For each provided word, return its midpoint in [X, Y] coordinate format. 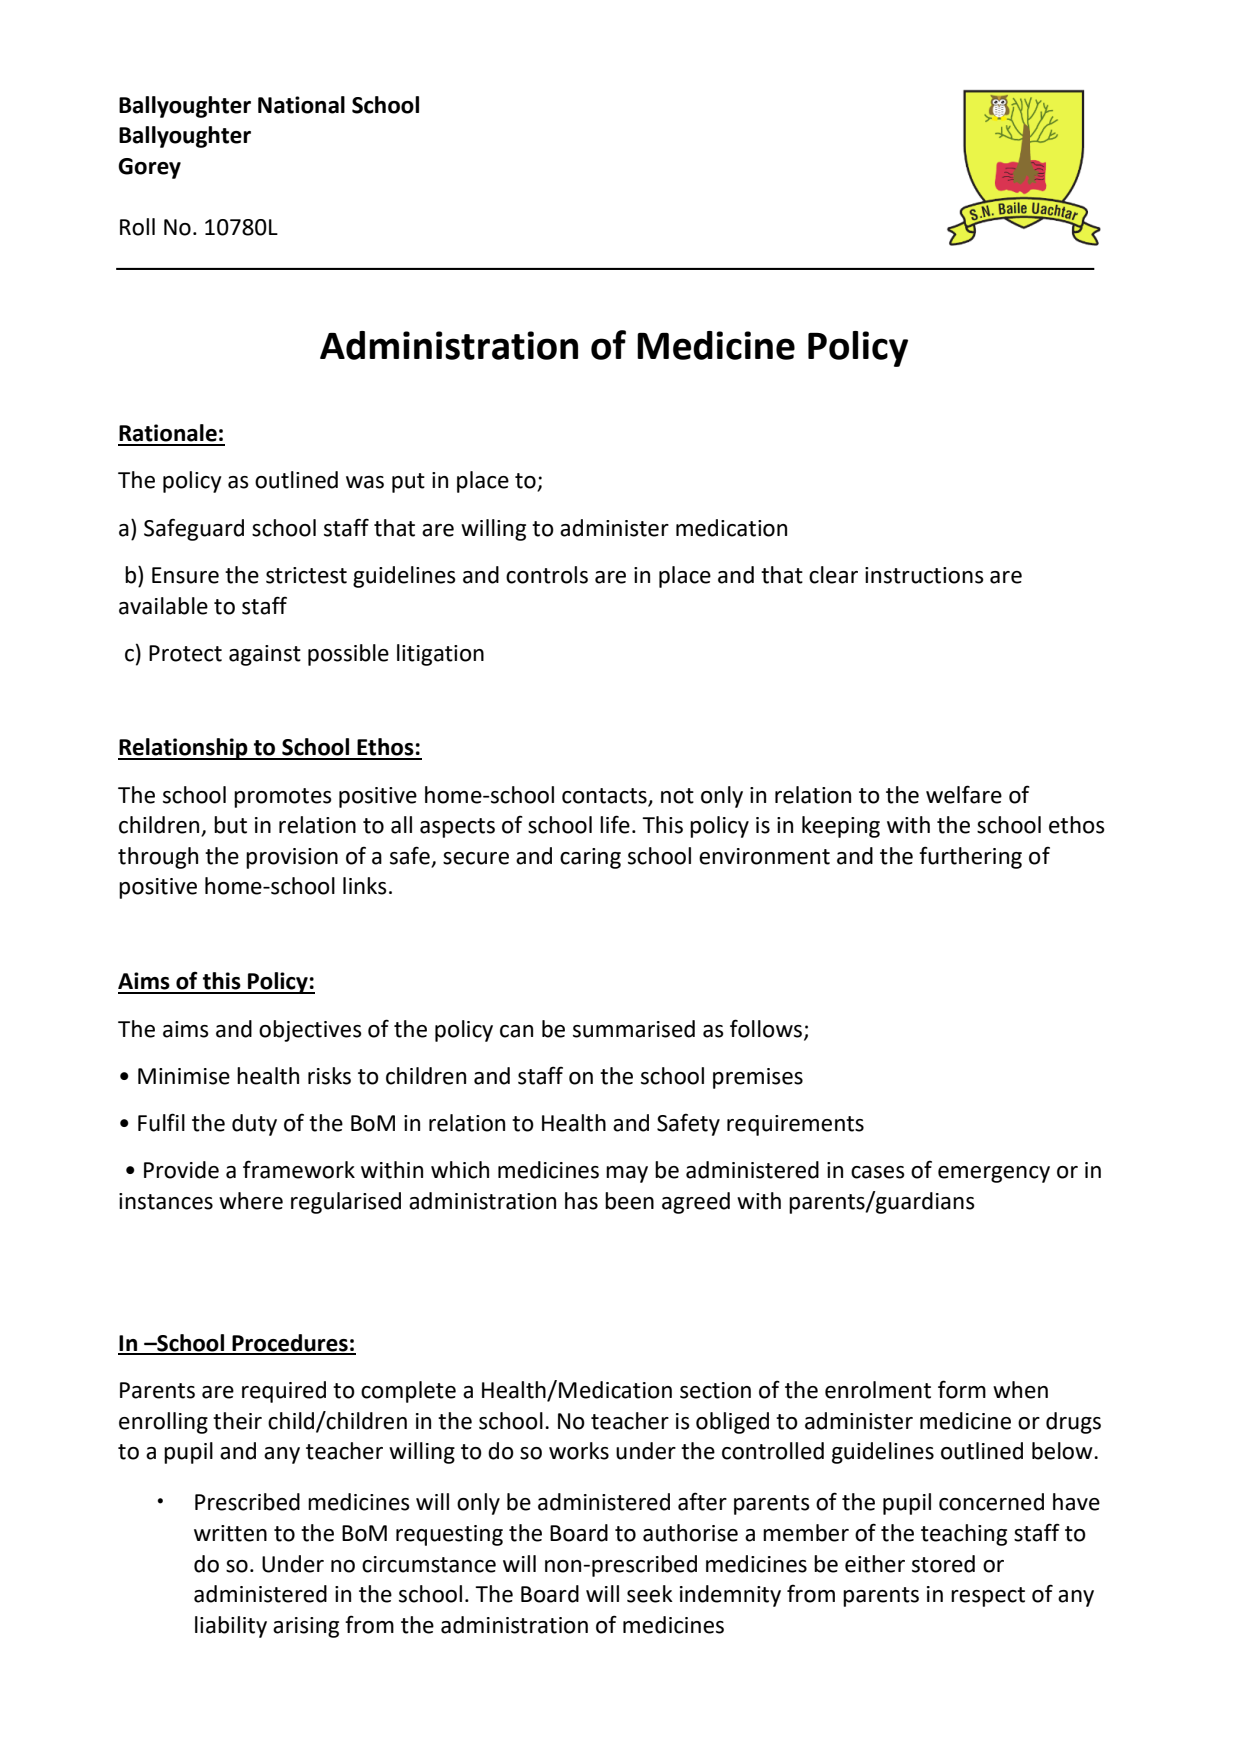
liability [231, 1627]
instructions [924, 575]
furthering [970, 857]
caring [590, 858]
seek [650, 1594]
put [408, 483]
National [301, 105]
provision [292, 858]
